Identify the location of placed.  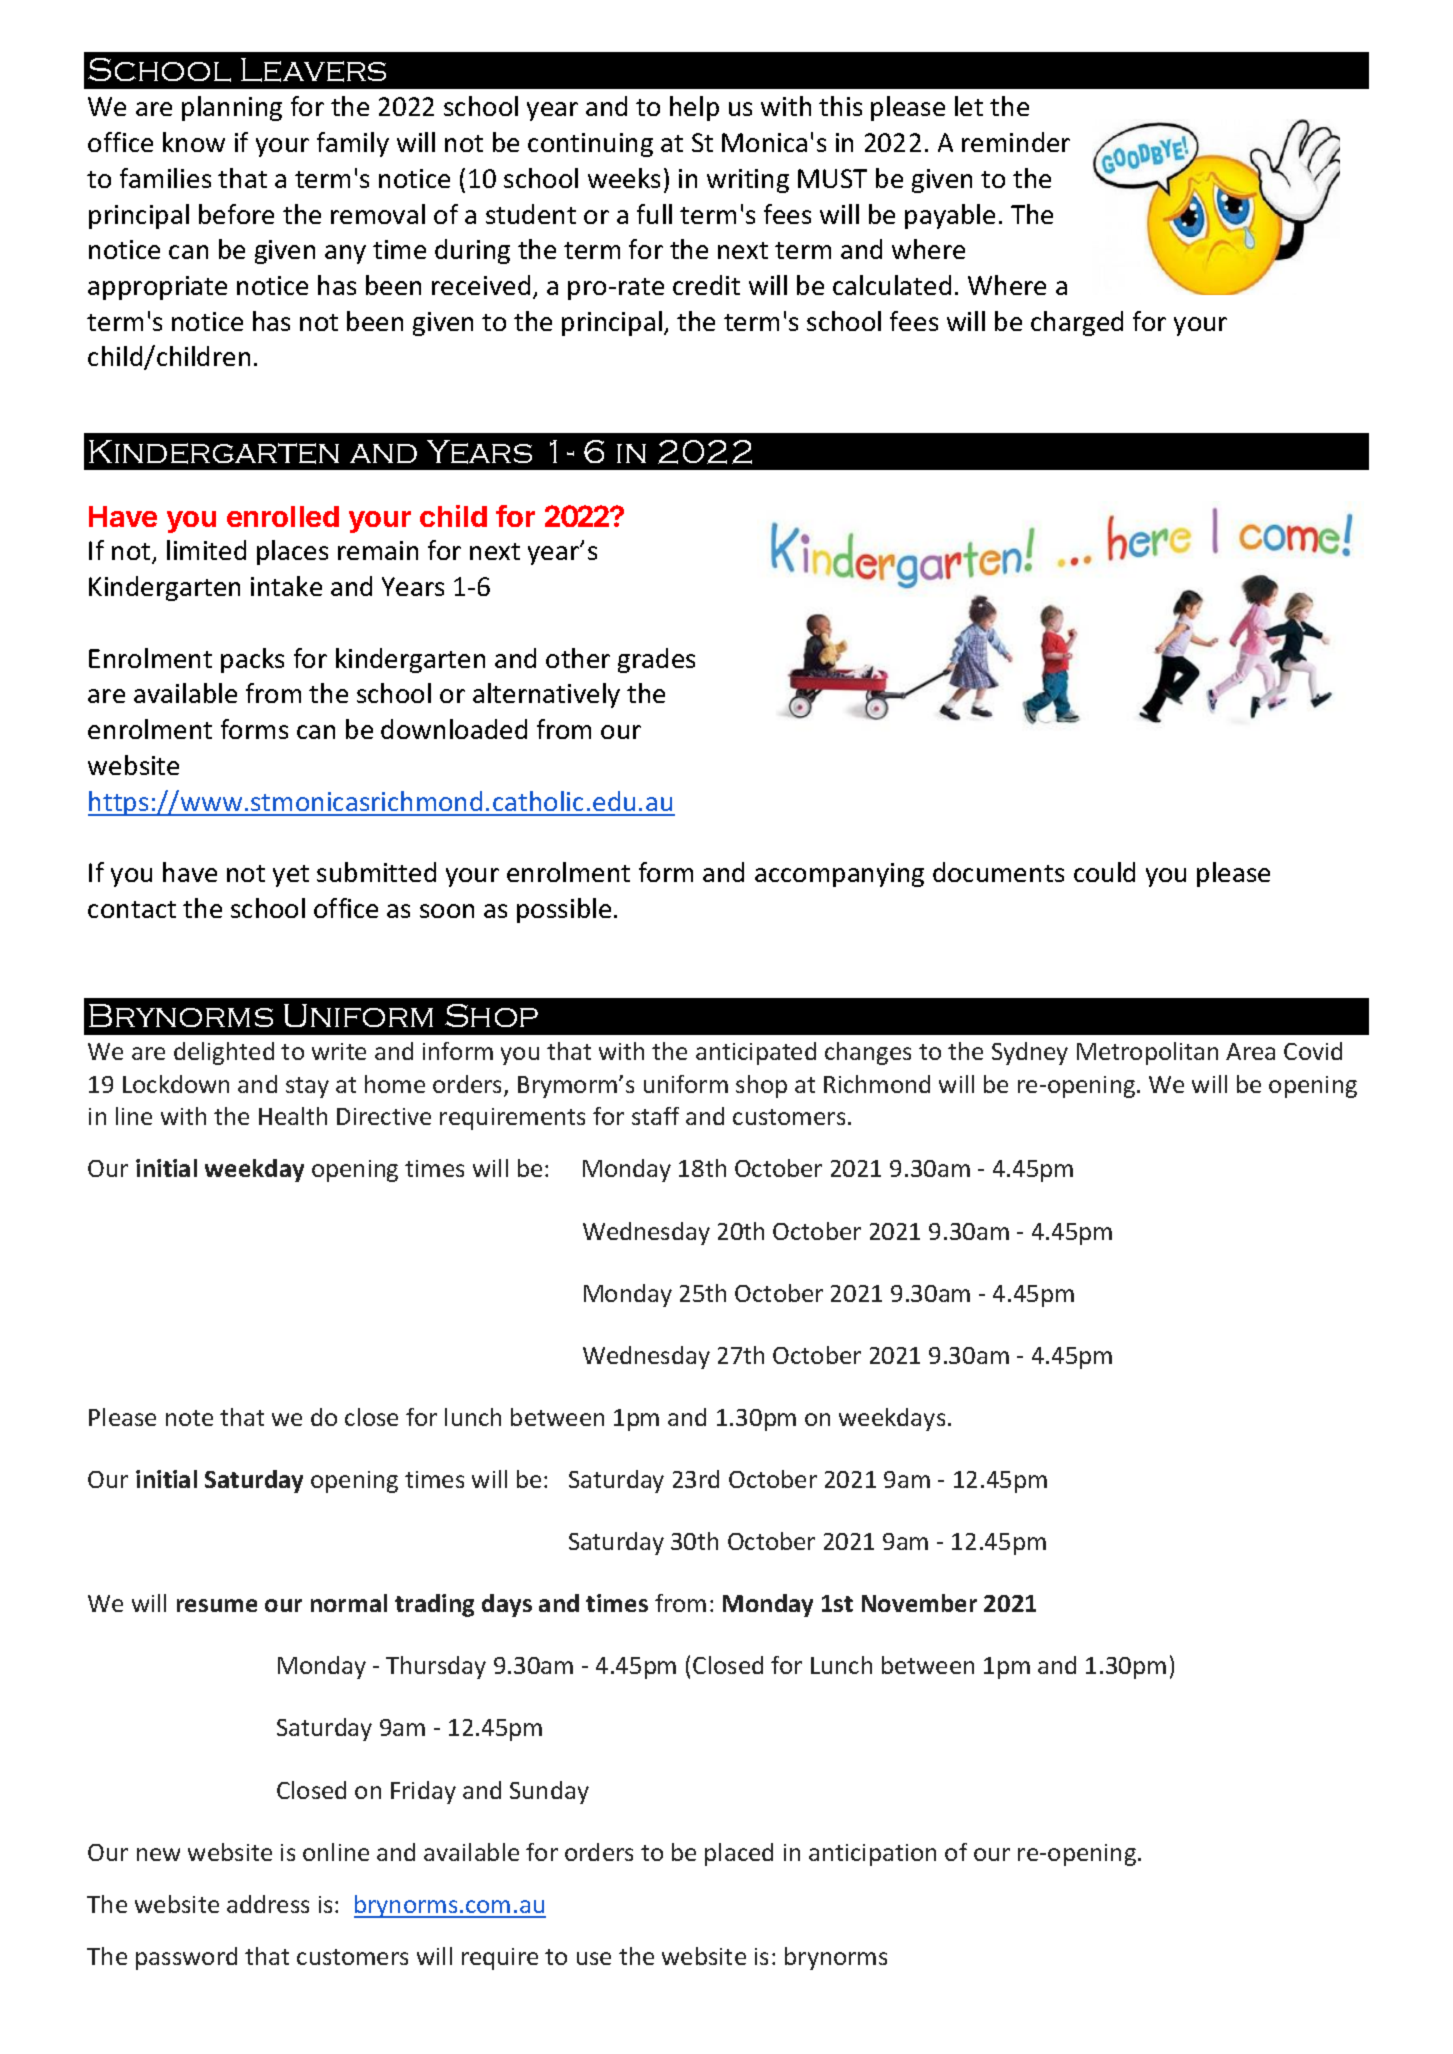
(739, 1854).
